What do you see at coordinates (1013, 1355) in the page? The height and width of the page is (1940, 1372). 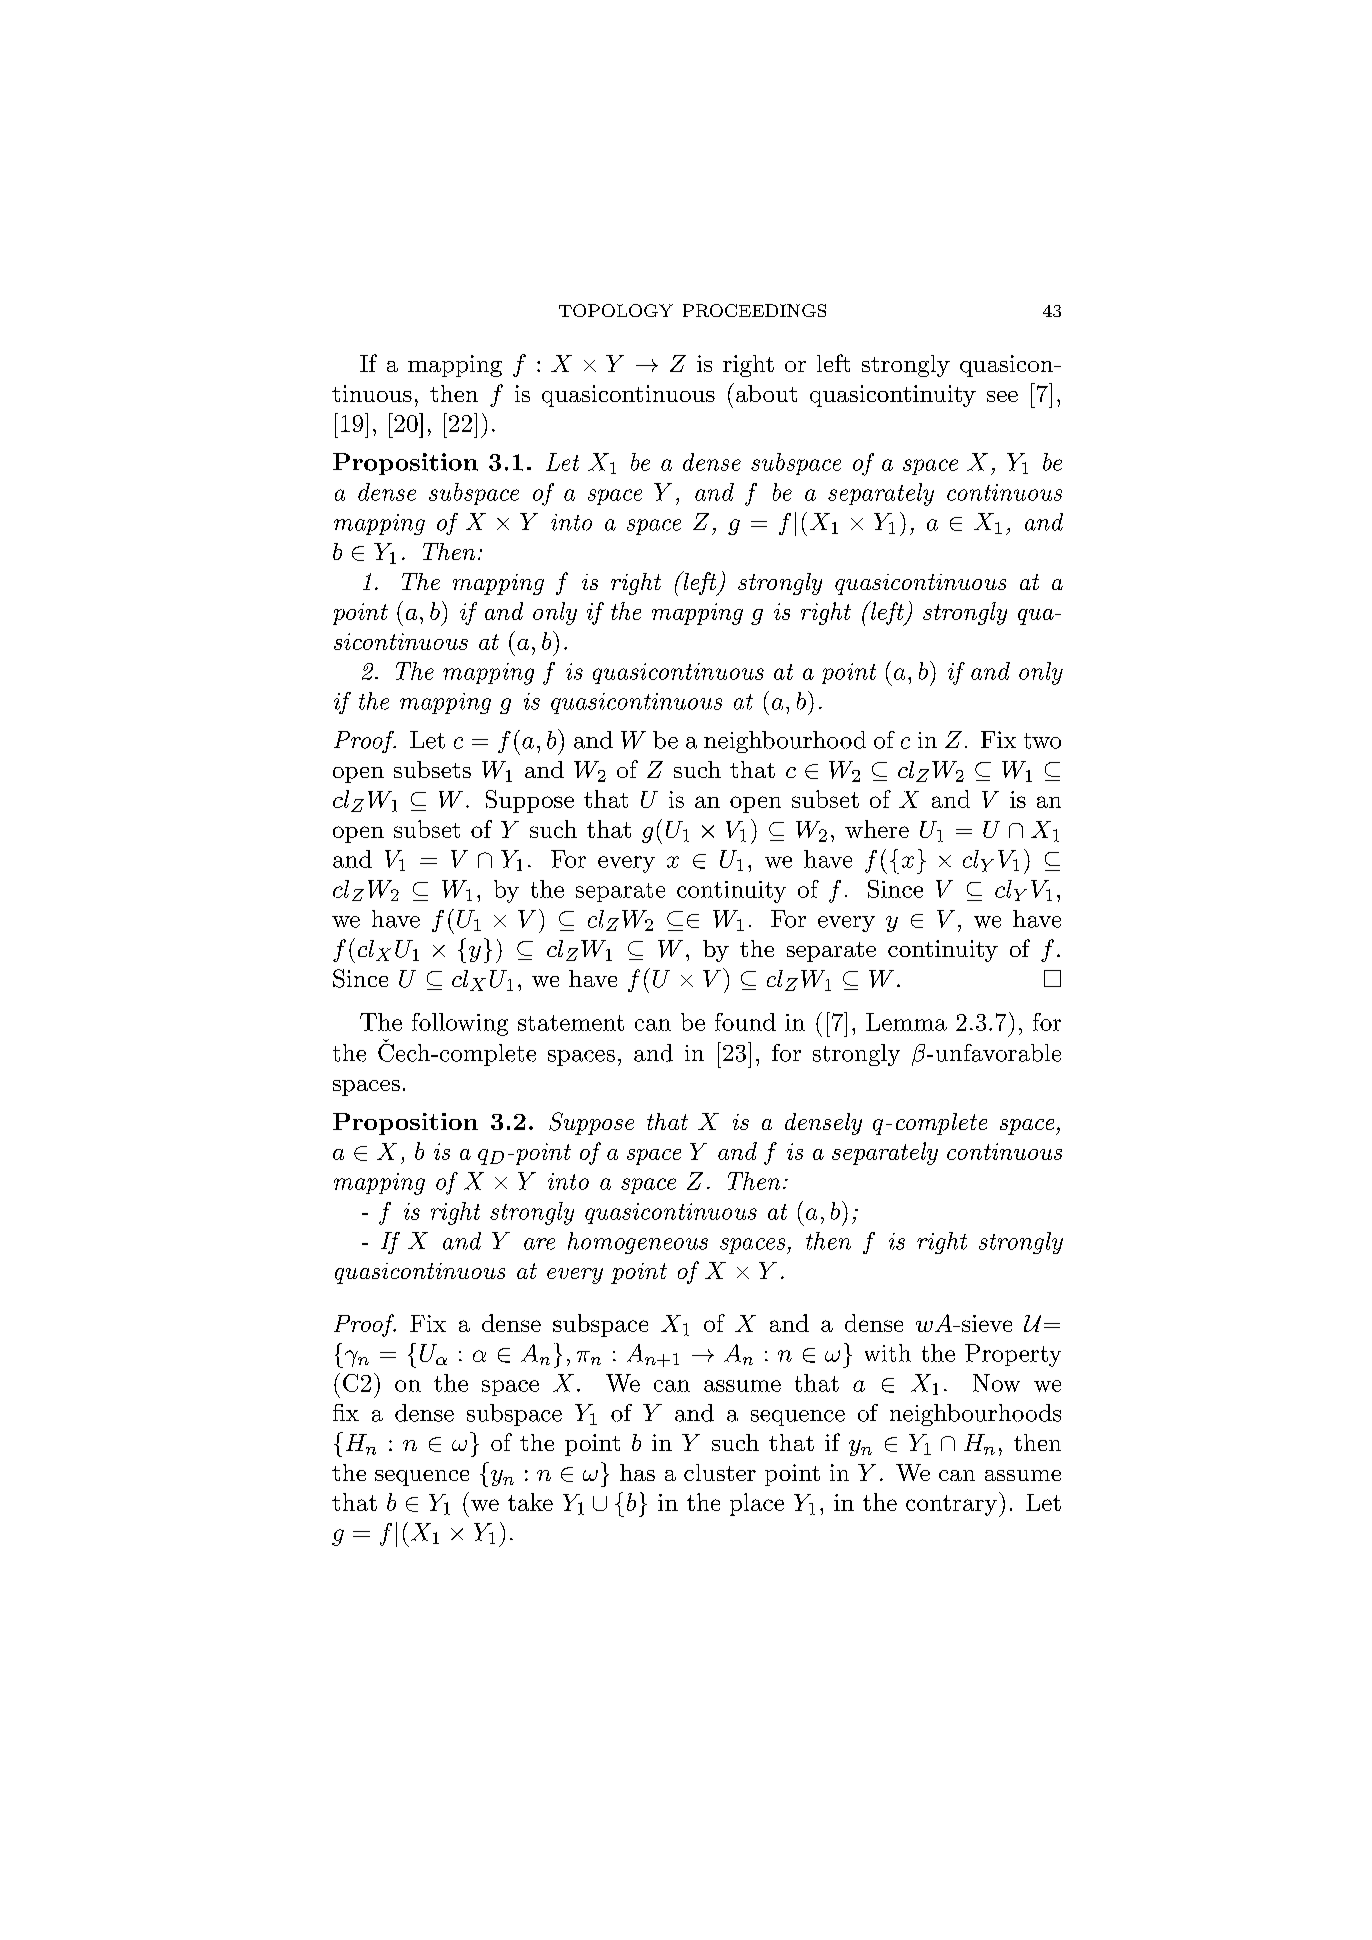 I see `Property` at bounding box center [1013, 1355].
